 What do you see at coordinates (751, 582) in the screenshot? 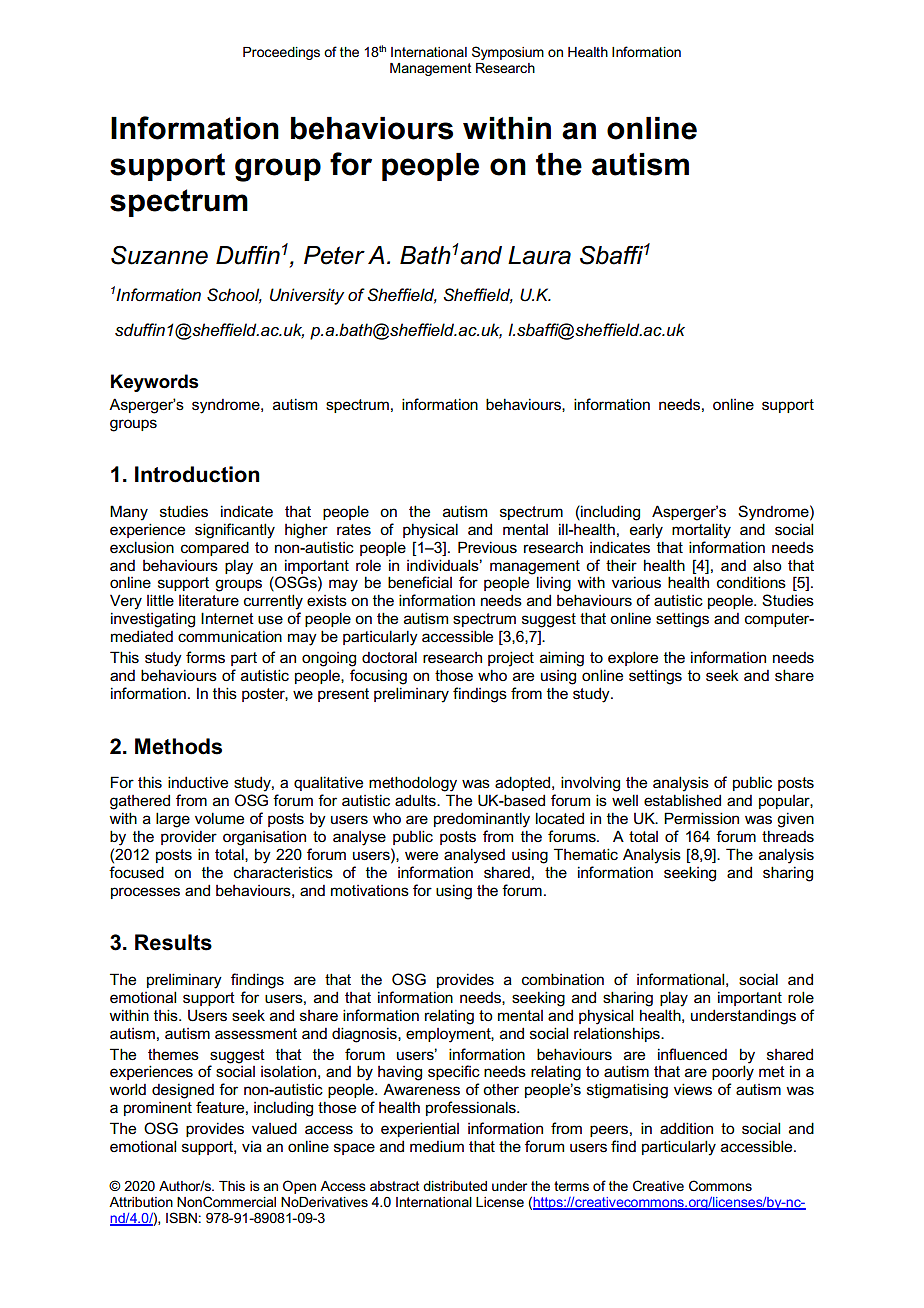
I see `conditions` at bounding box center [751, 582].
